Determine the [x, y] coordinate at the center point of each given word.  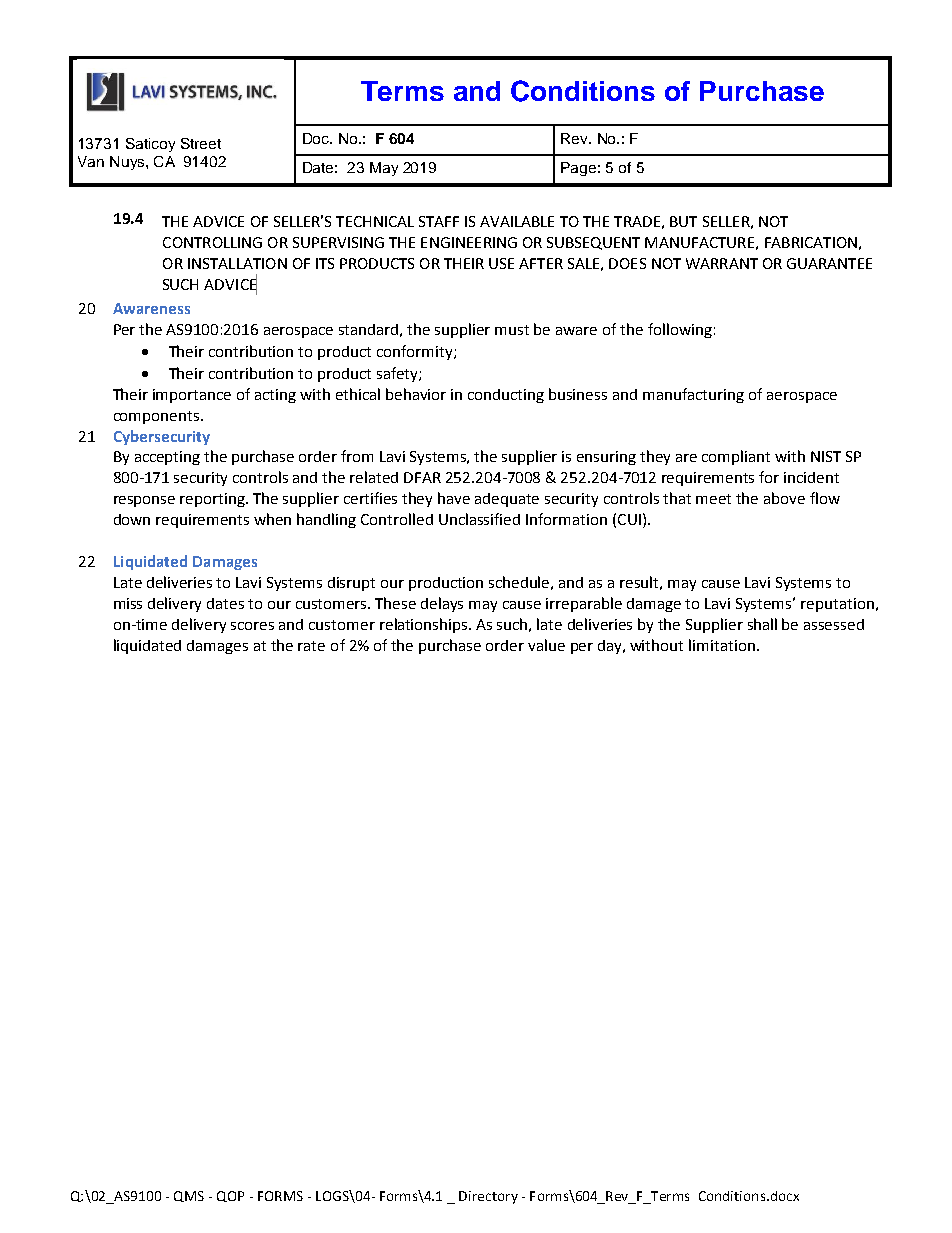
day [611, 647]
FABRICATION [811, 242]
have [454, 498]
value [546, 645]
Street [201, 143]
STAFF [439, 221]
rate [311, 646]
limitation [722, 645]
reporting [213, 500]
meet [713, 499]
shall [762, 624]
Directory [488, 1197]
